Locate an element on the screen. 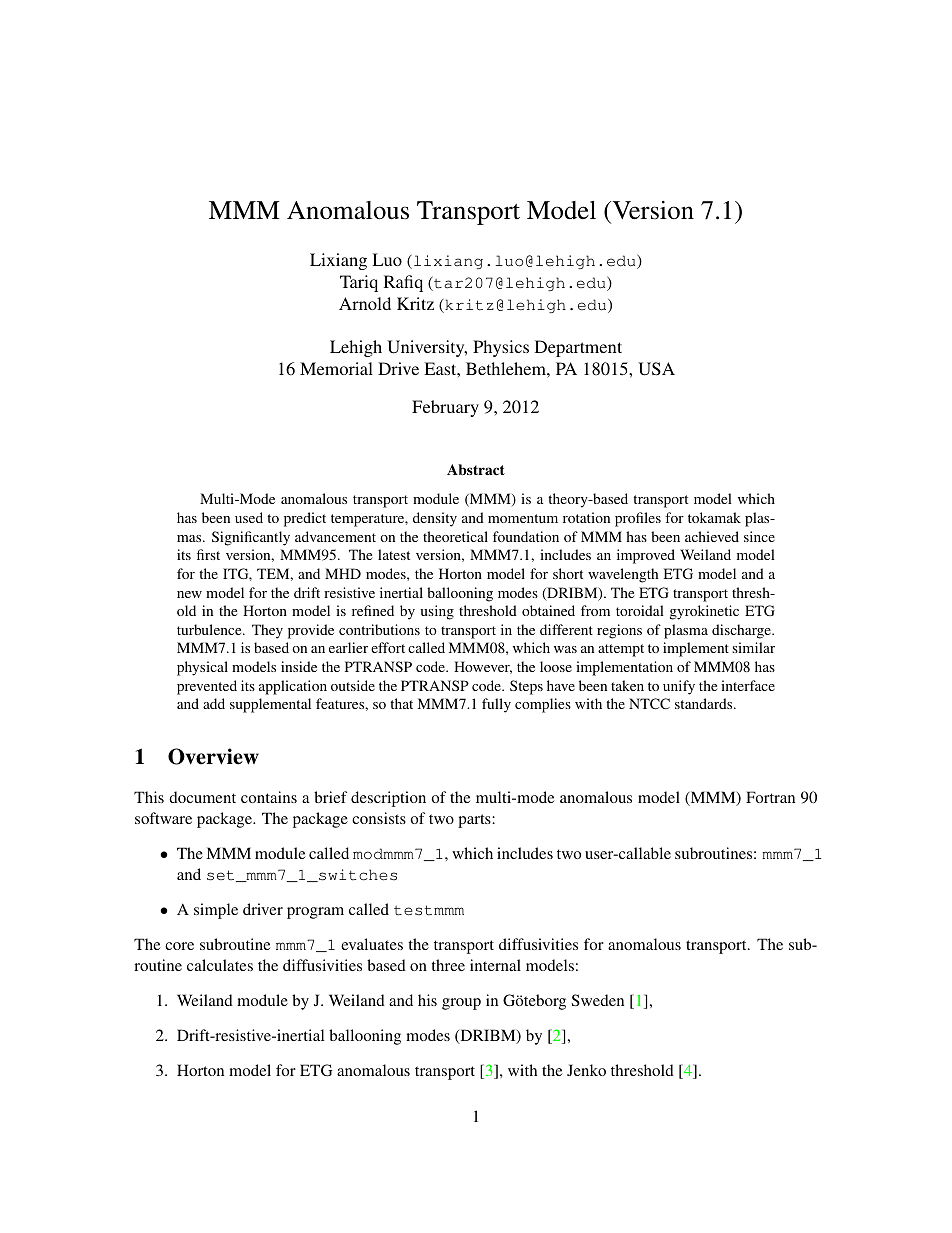 The width and height of the screenshot is (952, 1233). achieved is located at coordinates (712, 536).
